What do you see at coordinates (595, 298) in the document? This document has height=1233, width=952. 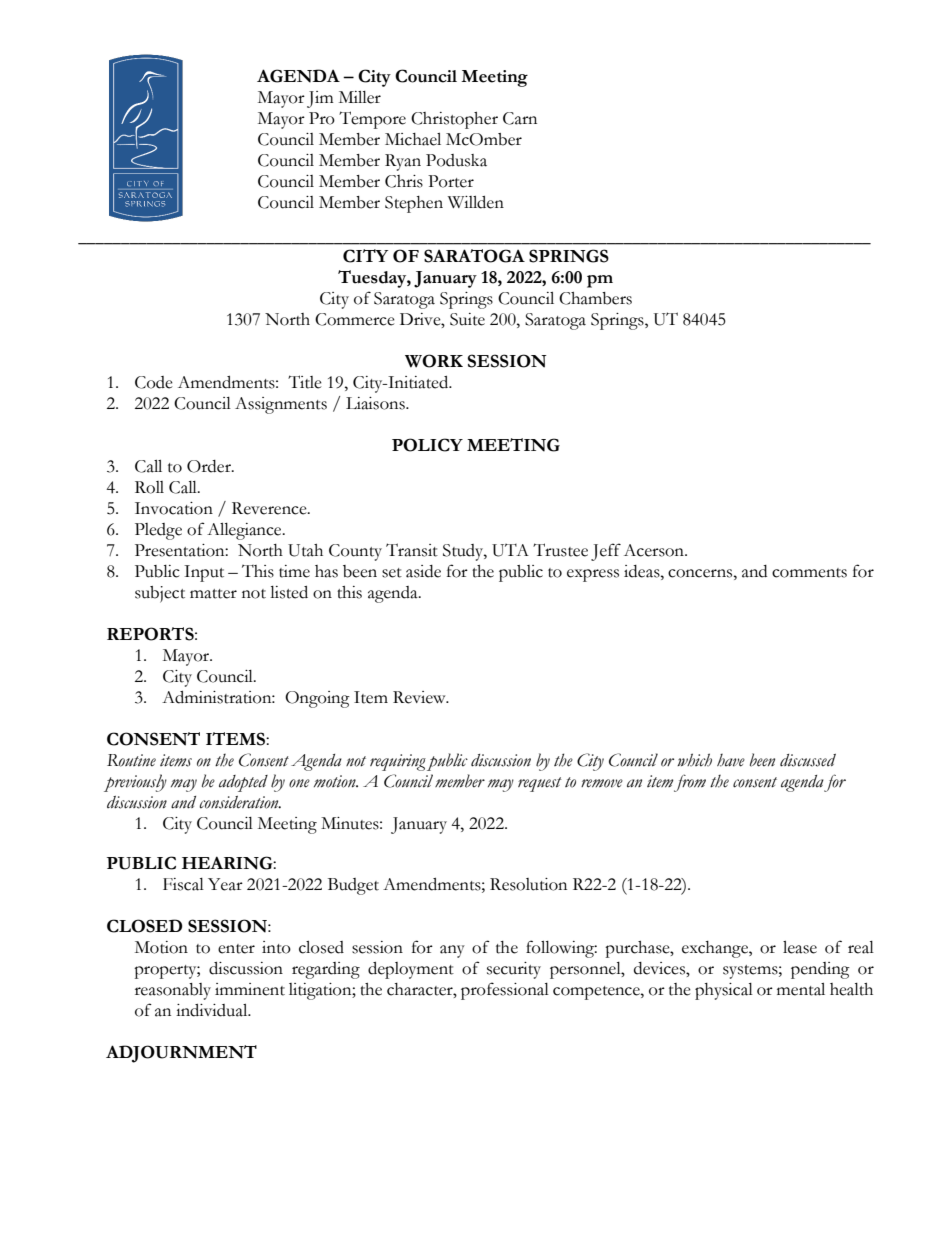 I see `Chambers` at bounding box center [595, 298].
